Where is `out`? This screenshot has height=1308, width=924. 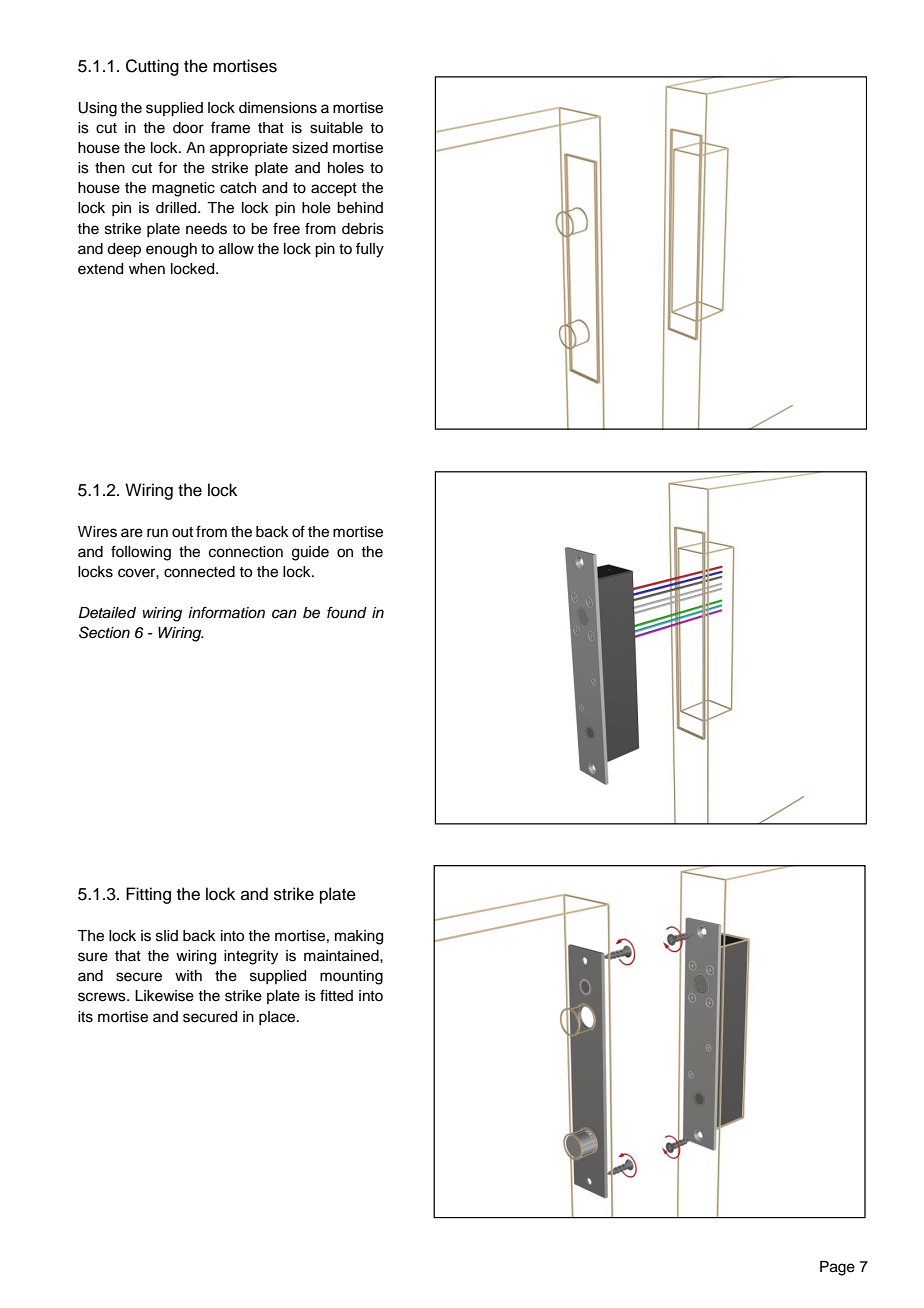
out is located at coordinates (182, 532).
